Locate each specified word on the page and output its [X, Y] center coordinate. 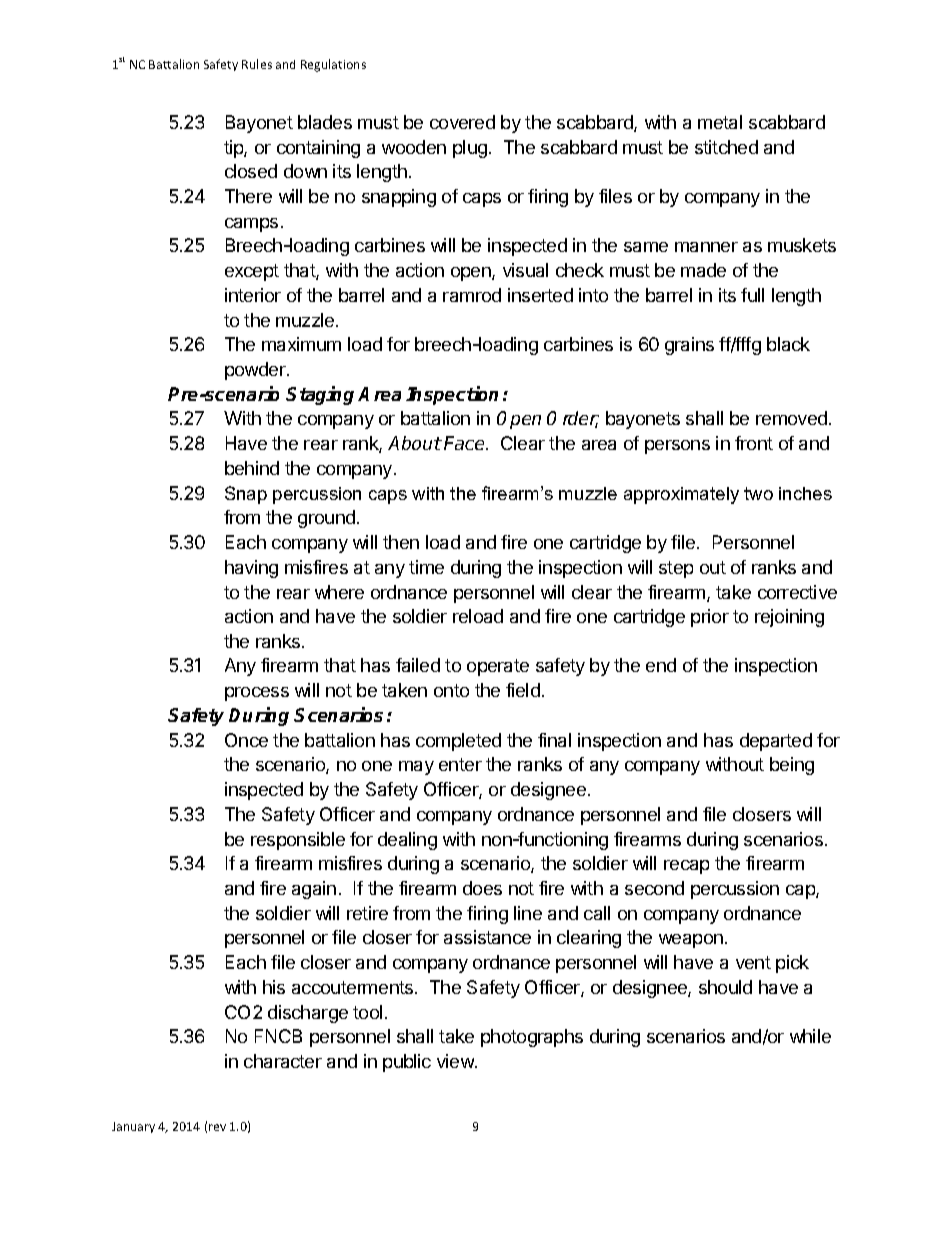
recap [686, 867]
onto [451, 690]
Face [465, 443]
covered [462, 122]
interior [253, 295]
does [482, 888]
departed [776, 742]
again [314, 890]
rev [217, 1127]
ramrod [472, 295]
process [257, 694]
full [752, 295]
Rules [257, 64]
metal [720, 122]
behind [252, 468]
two [758, 493]
